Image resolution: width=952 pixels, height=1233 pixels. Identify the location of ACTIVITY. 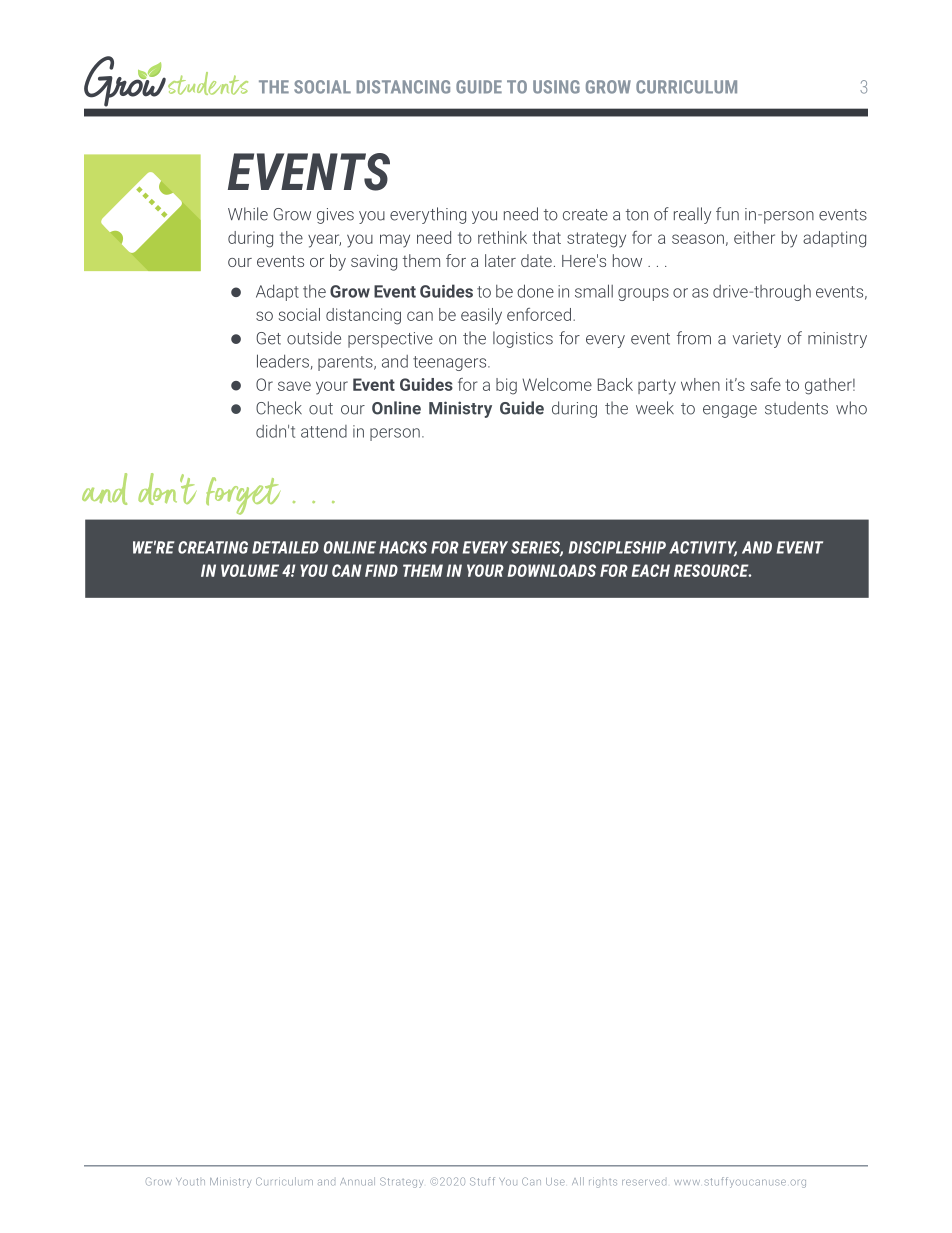
(703, 548).
